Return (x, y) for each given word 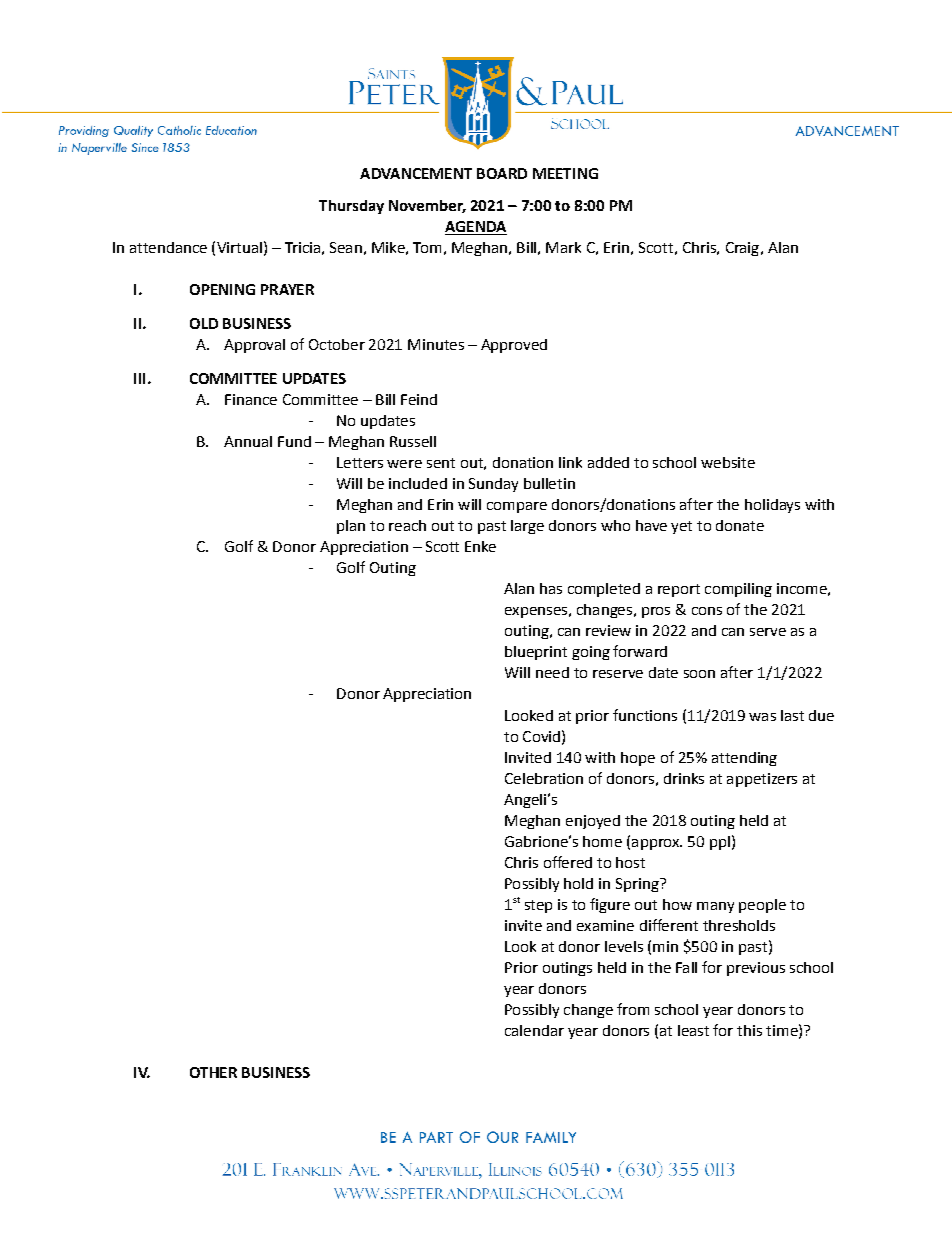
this (749, 1030)
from (633, 1009)
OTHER (213, 1072)
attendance (168, 247)
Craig (742, 249)
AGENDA (476, 228)
